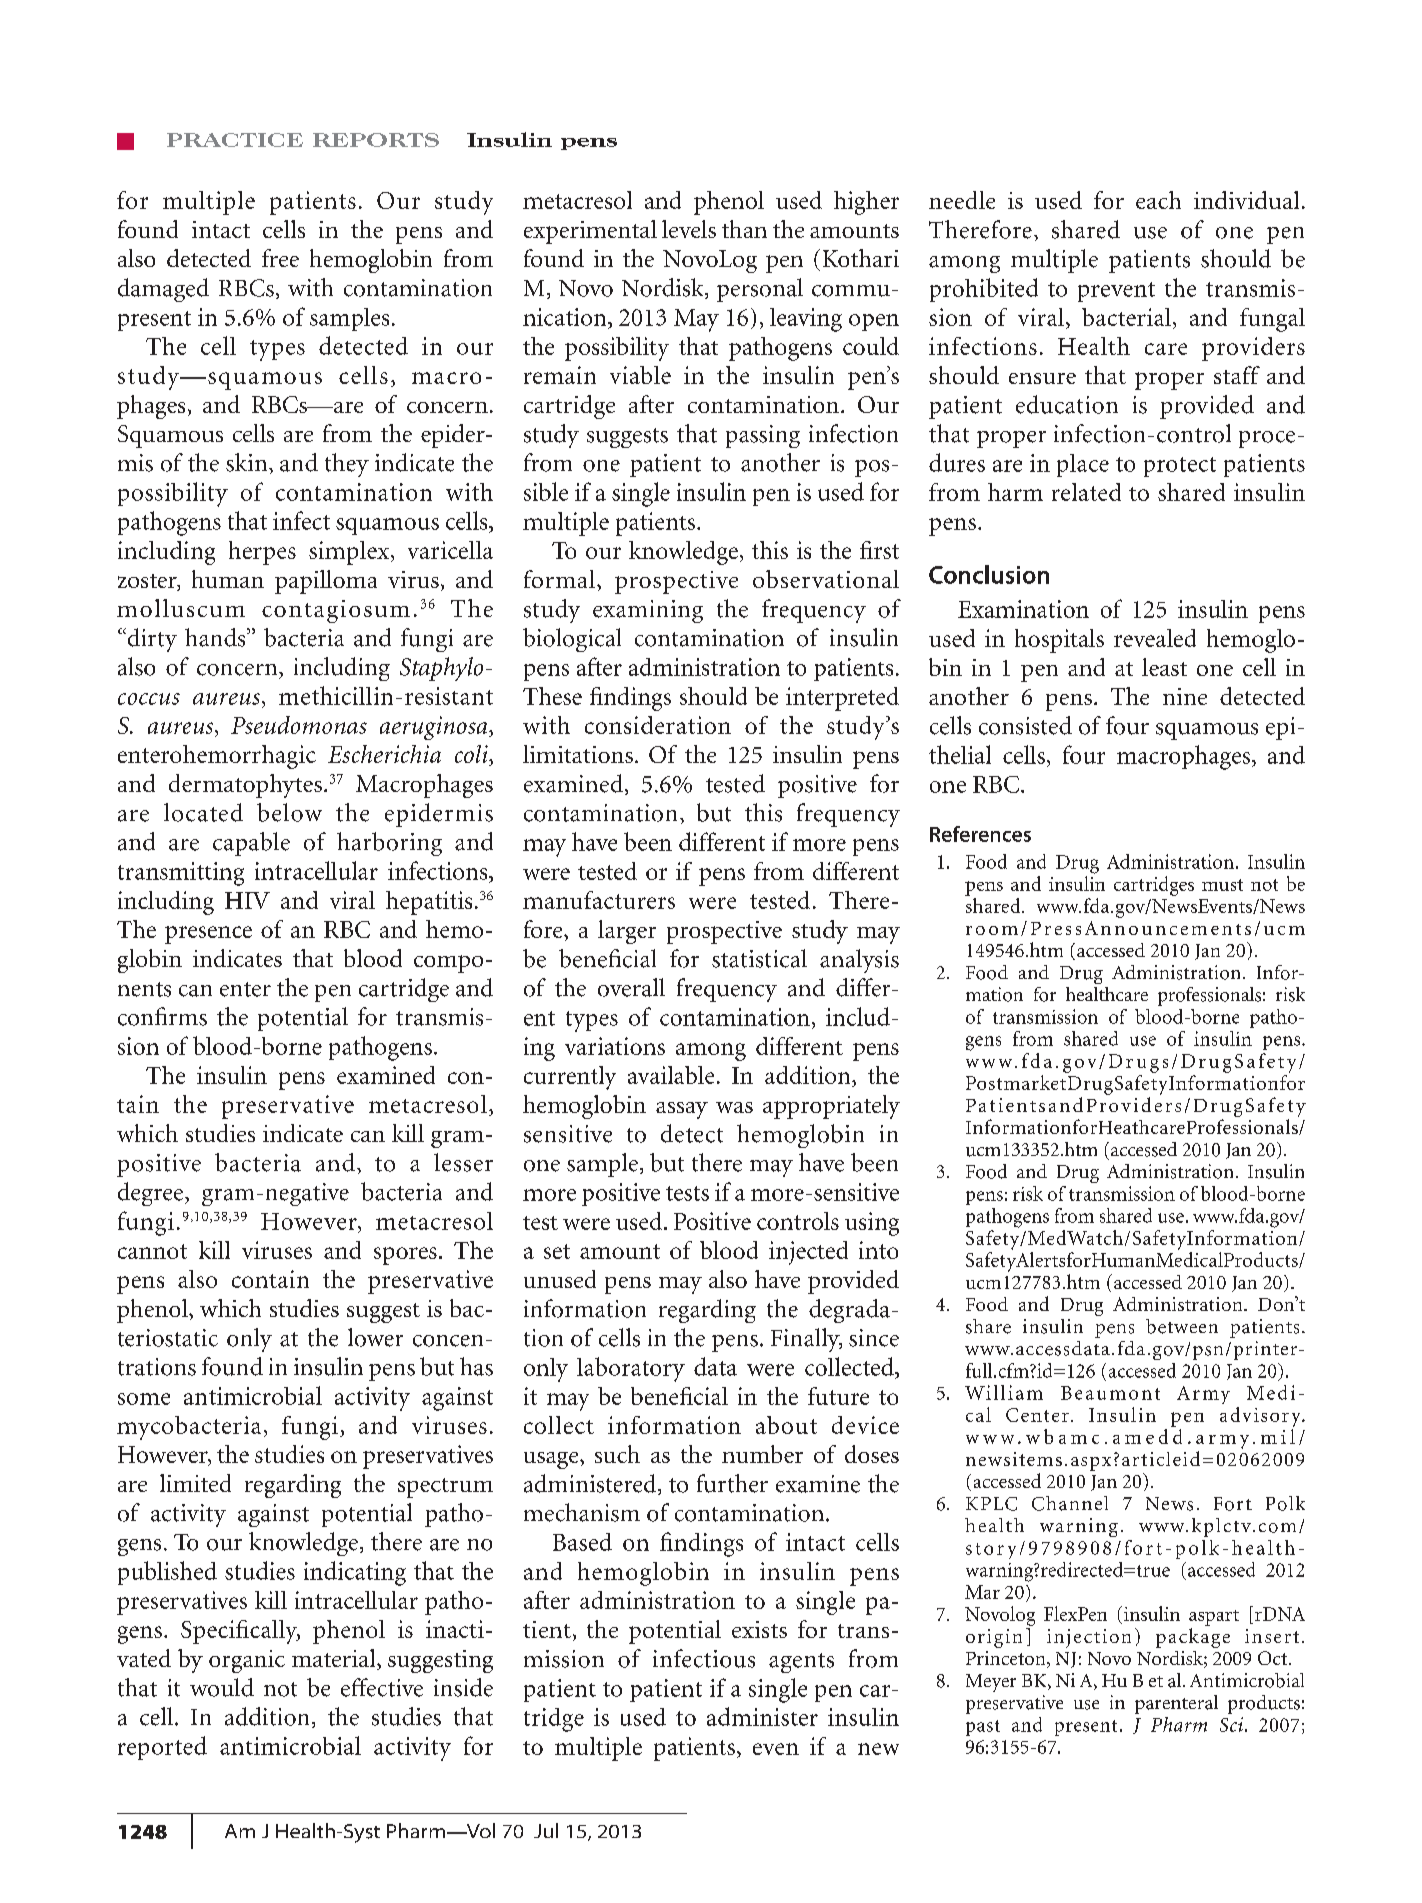  What do you see at coordinates (842, 699) in the page?
I see `interpreted` at bounding box center [842, 699].
